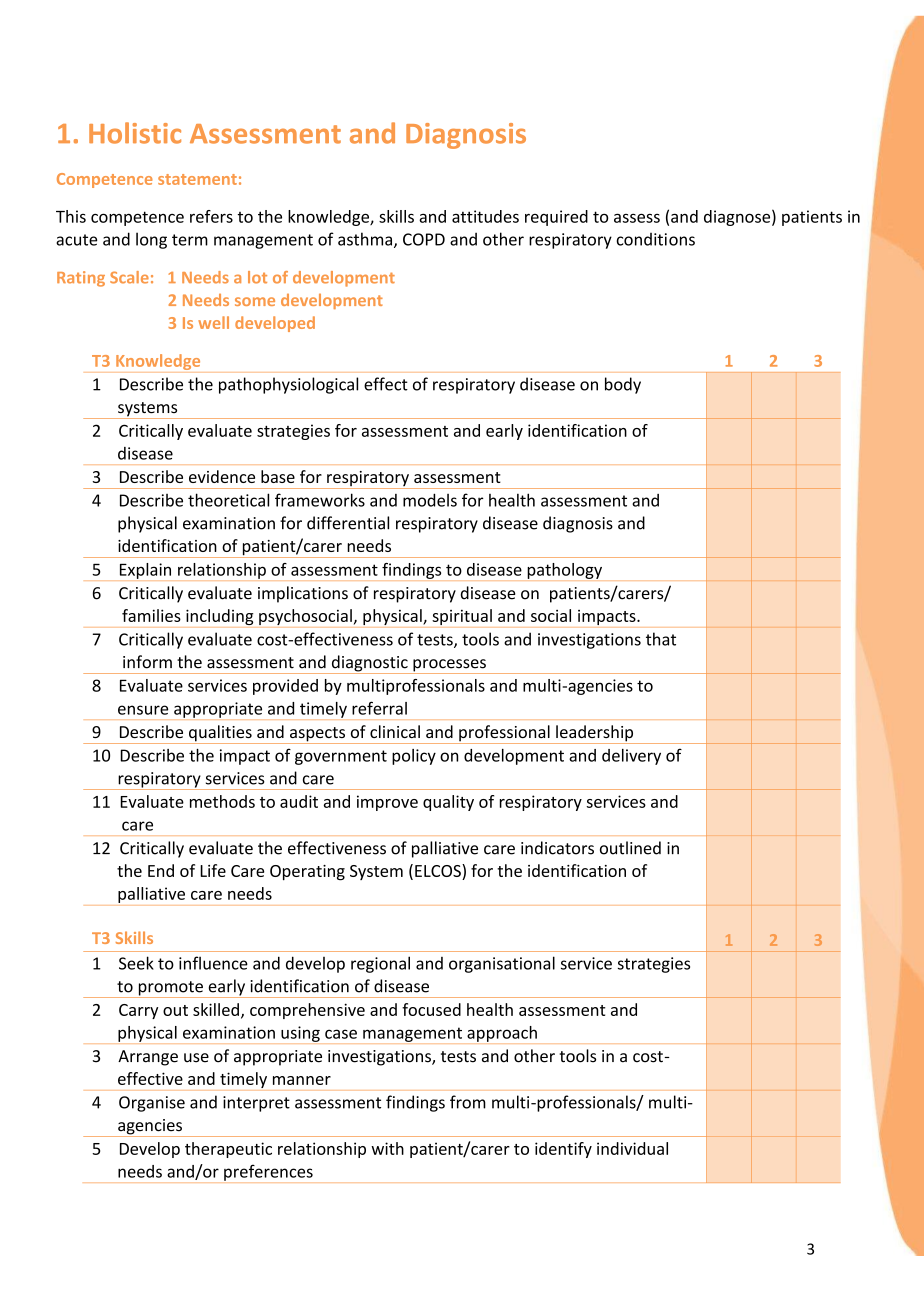  I want to click on required, so click(556, 218).
